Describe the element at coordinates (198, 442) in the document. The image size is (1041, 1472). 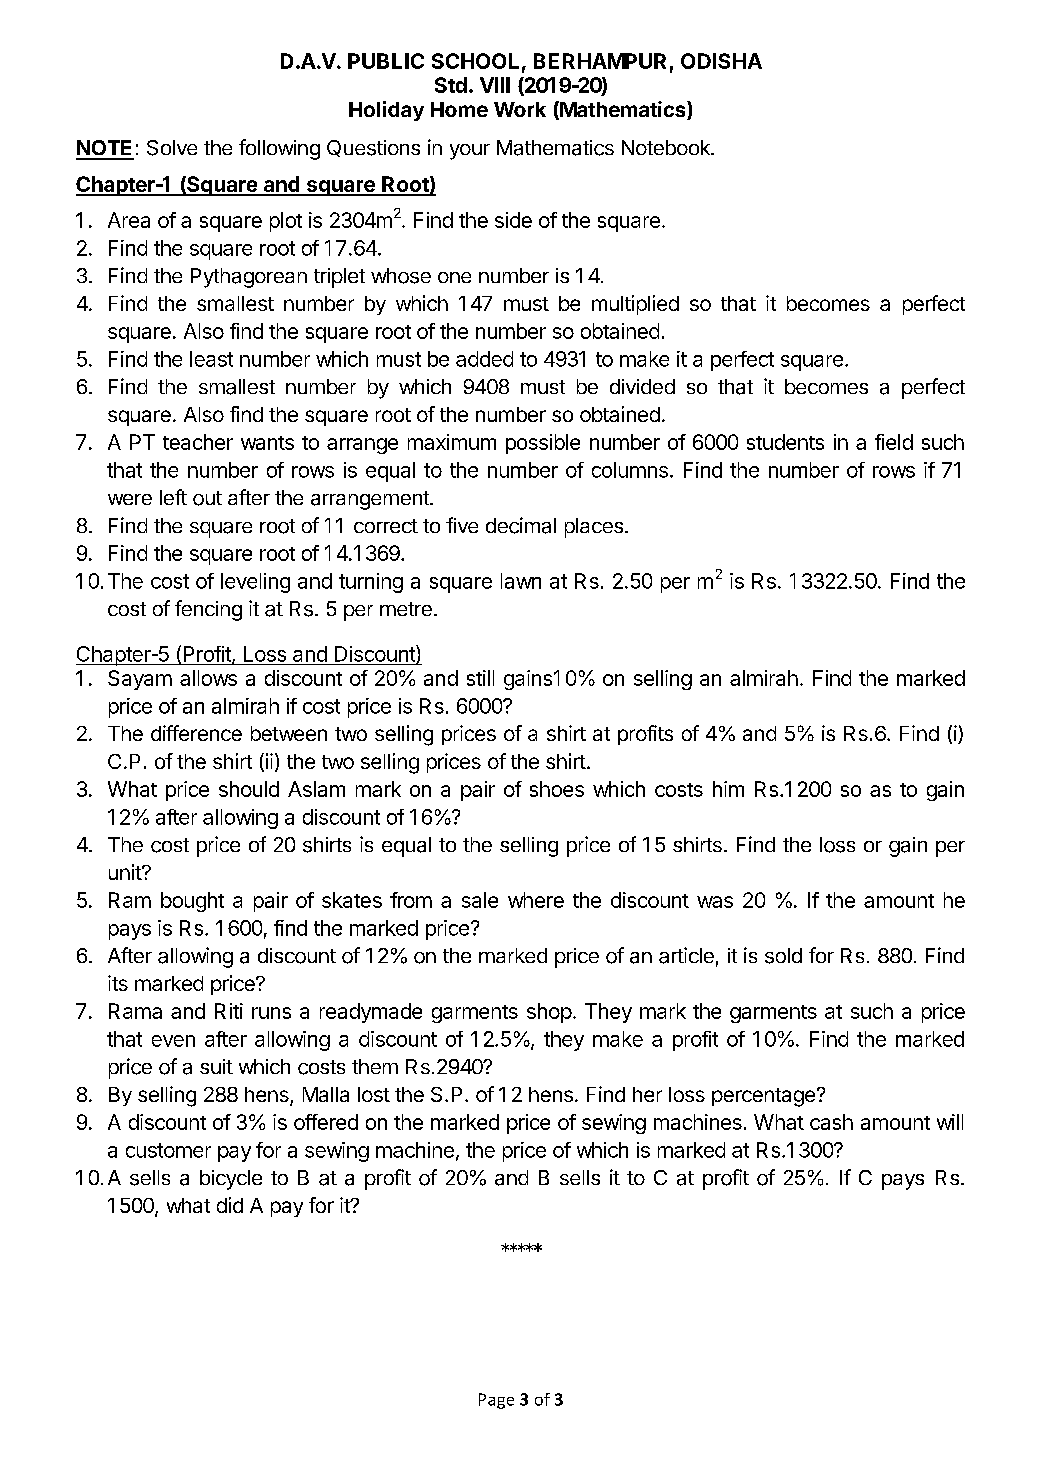
I see `teacher` at that location.
